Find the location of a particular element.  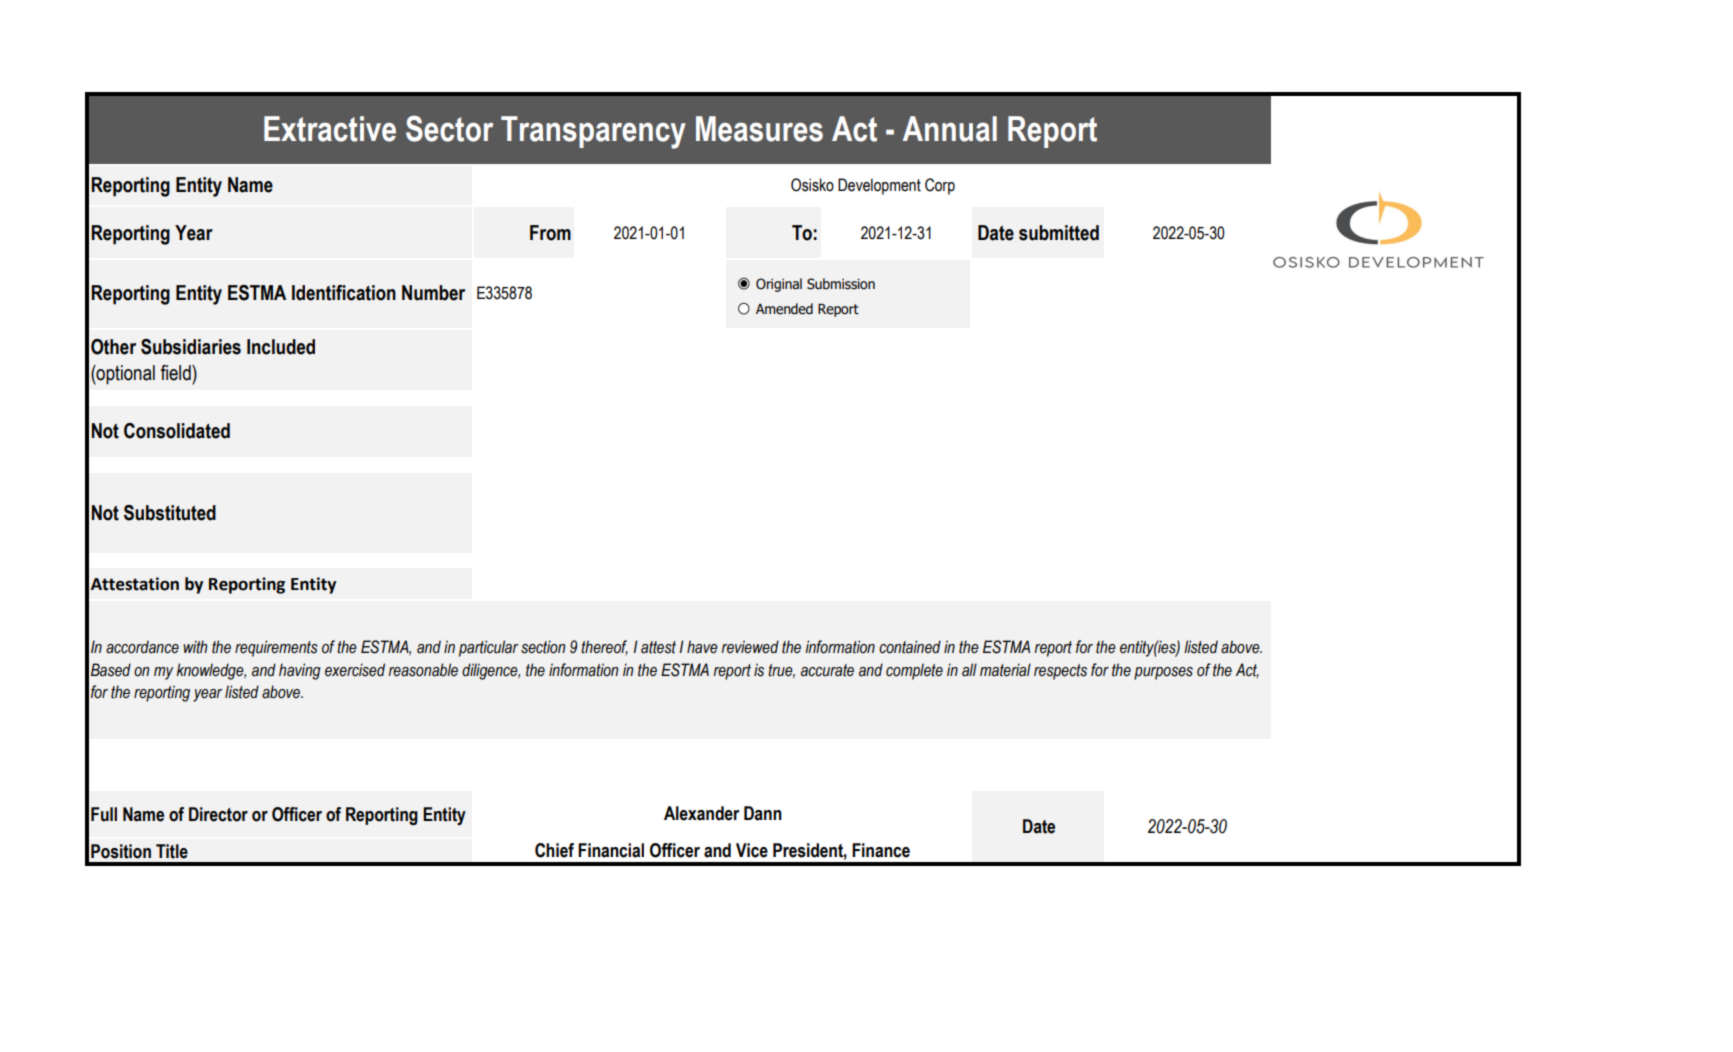

Extractive is located at coordinates (330, 129).
